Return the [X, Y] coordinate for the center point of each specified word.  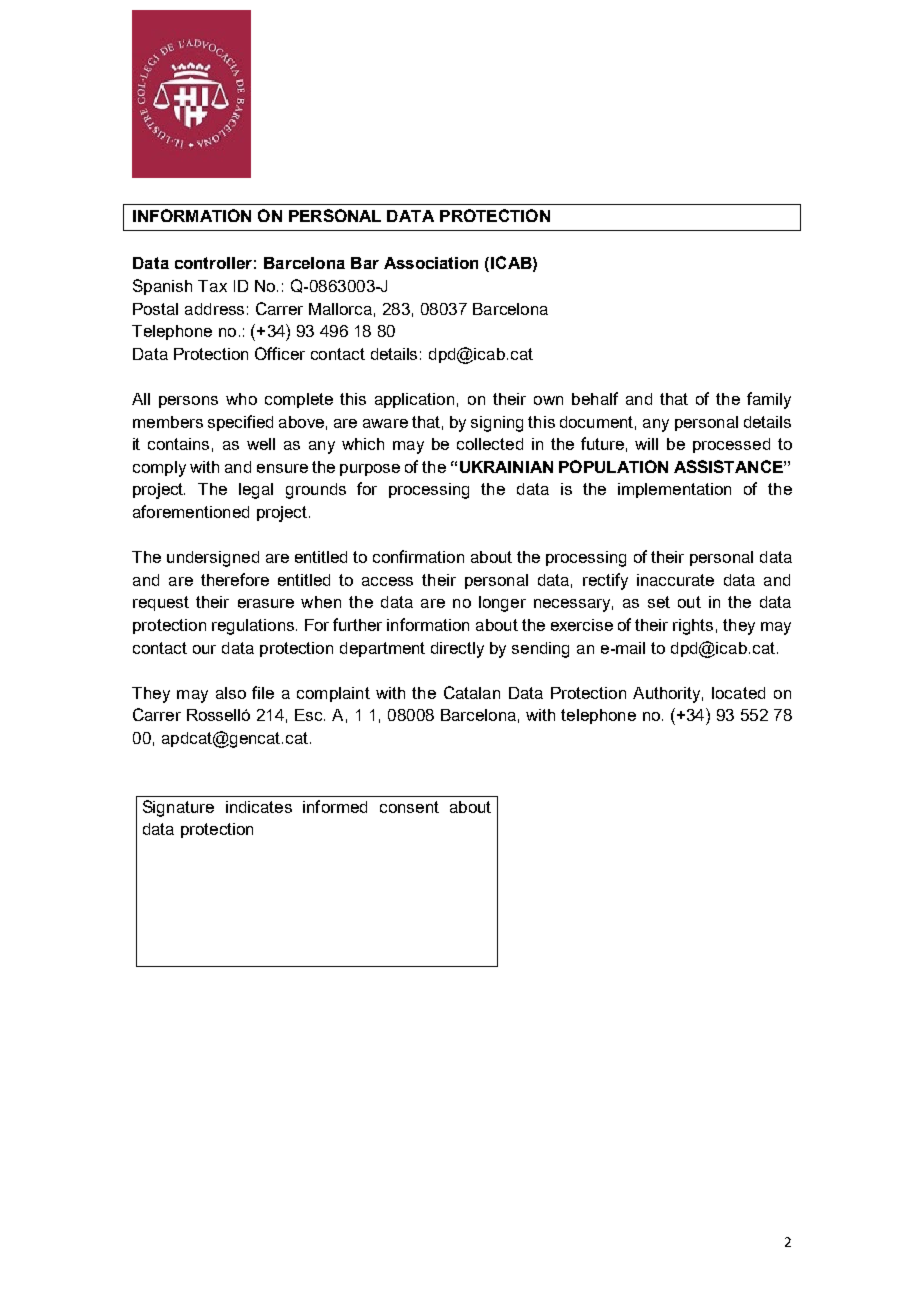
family [769, 400]
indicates [259, 807]
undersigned [213, 559]
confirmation [418, 556]
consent [409, 807]
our [204, 649]
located [738, 693]
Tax [212, 286]
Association [431, 263]
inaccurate [675, 580]
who [241, 399]
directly [457, 650]
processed [731, 445]
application [414, 400]
